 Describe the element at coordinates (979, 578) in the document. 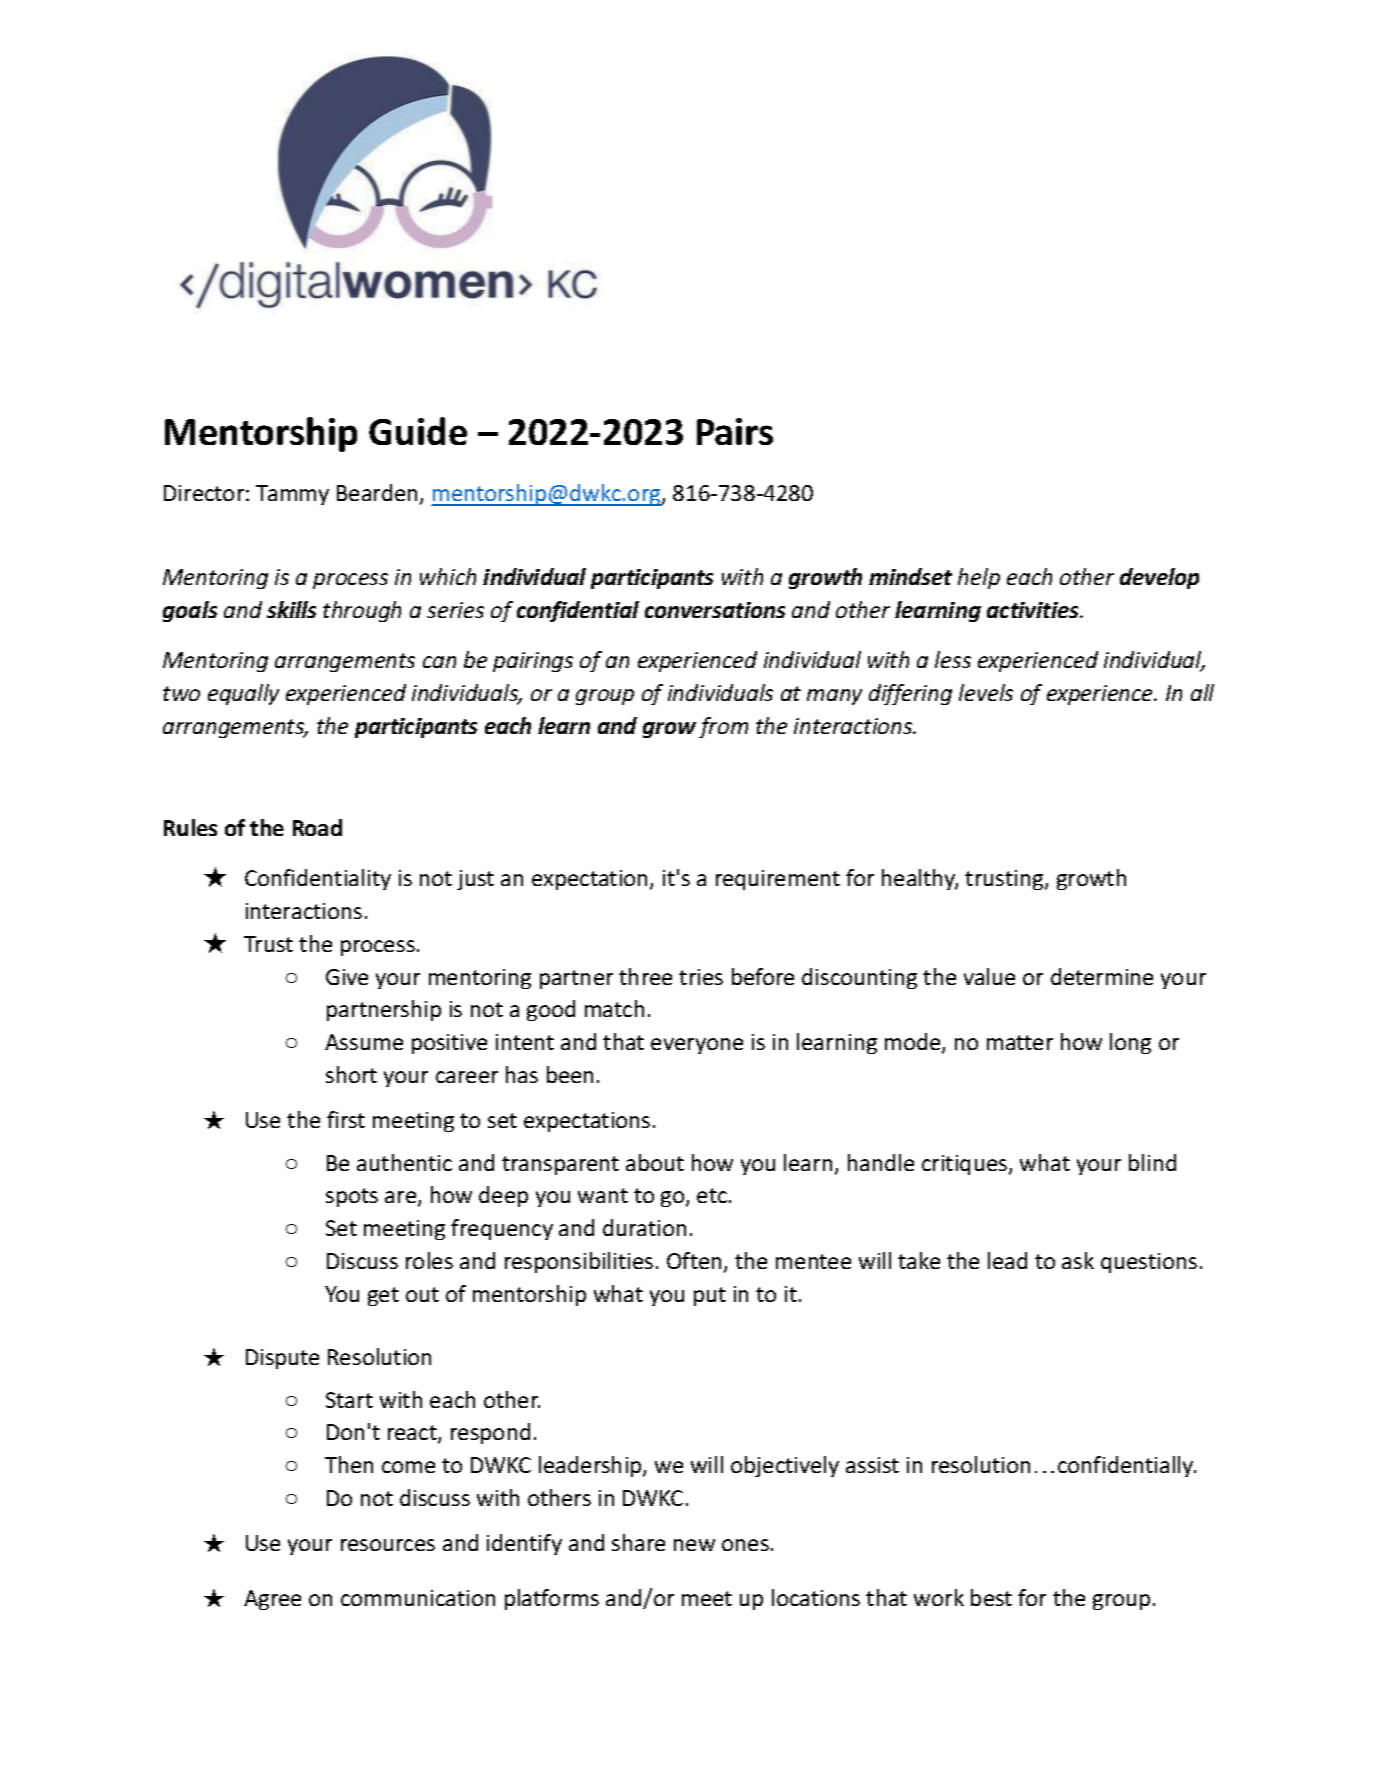

I see `help` at that location.
